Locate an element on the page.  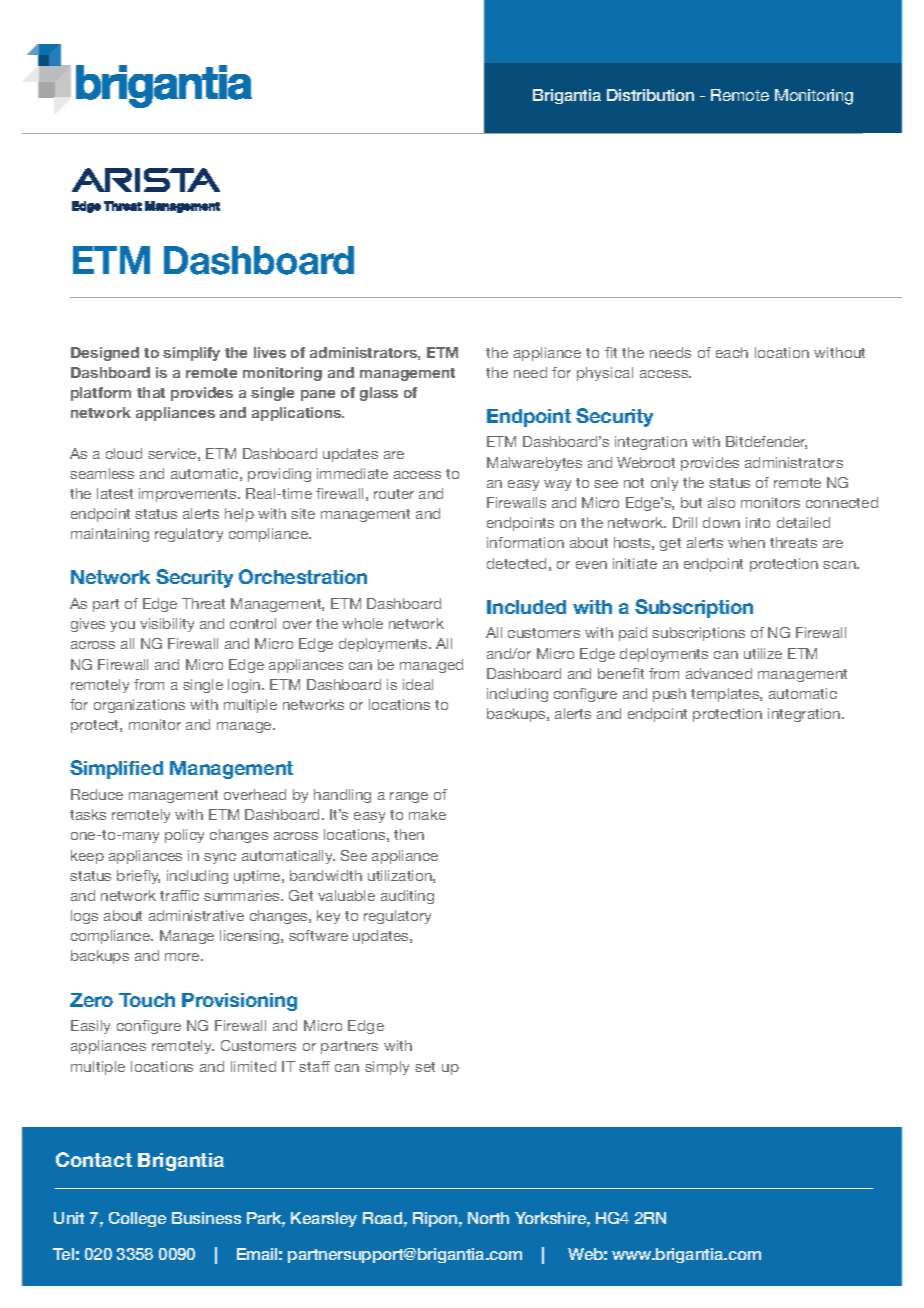
each is located at coordinates (732, 352).
